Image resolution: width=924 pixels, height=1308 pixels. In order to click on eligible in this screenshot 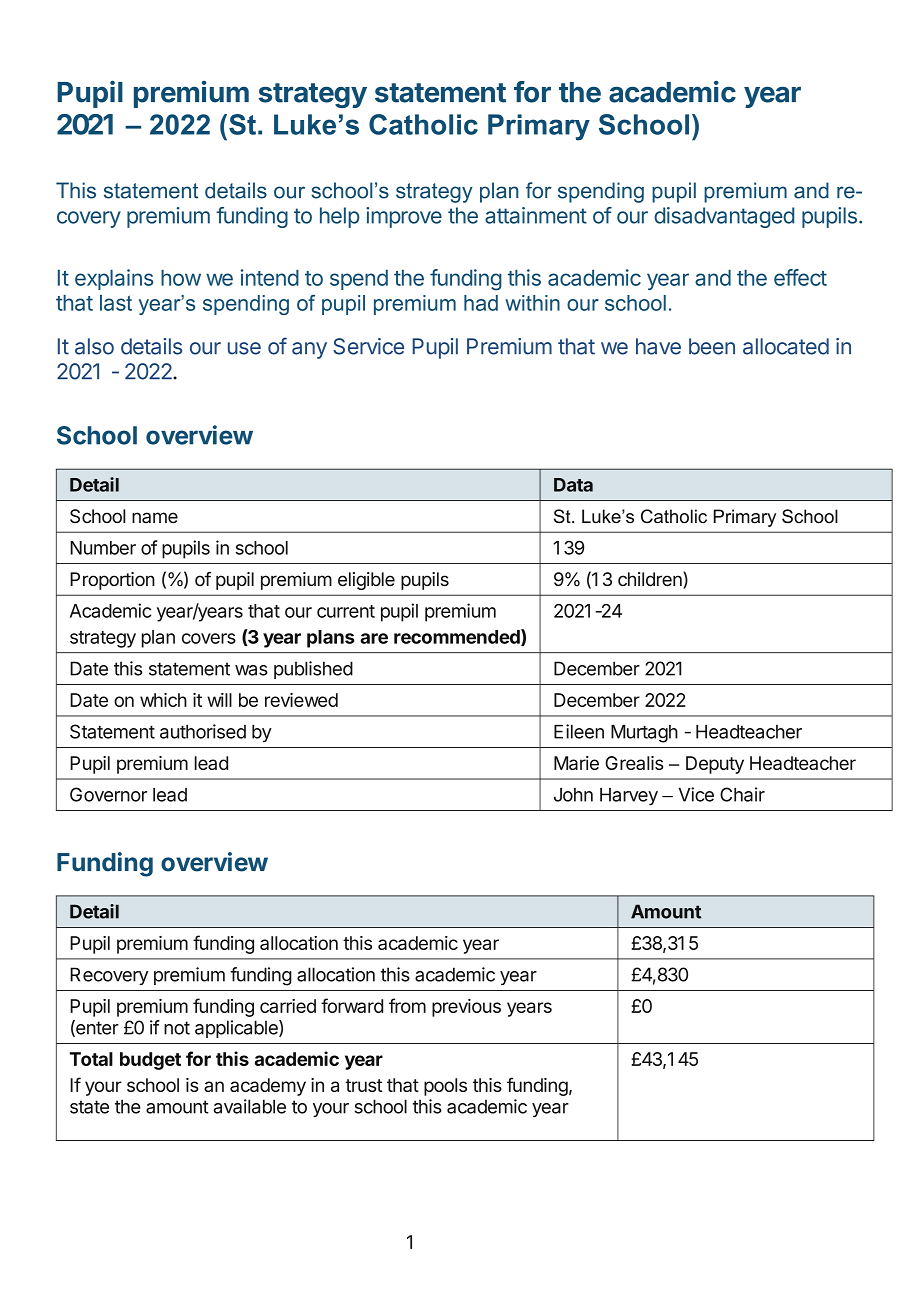, I will do `click(366, 581)`.
